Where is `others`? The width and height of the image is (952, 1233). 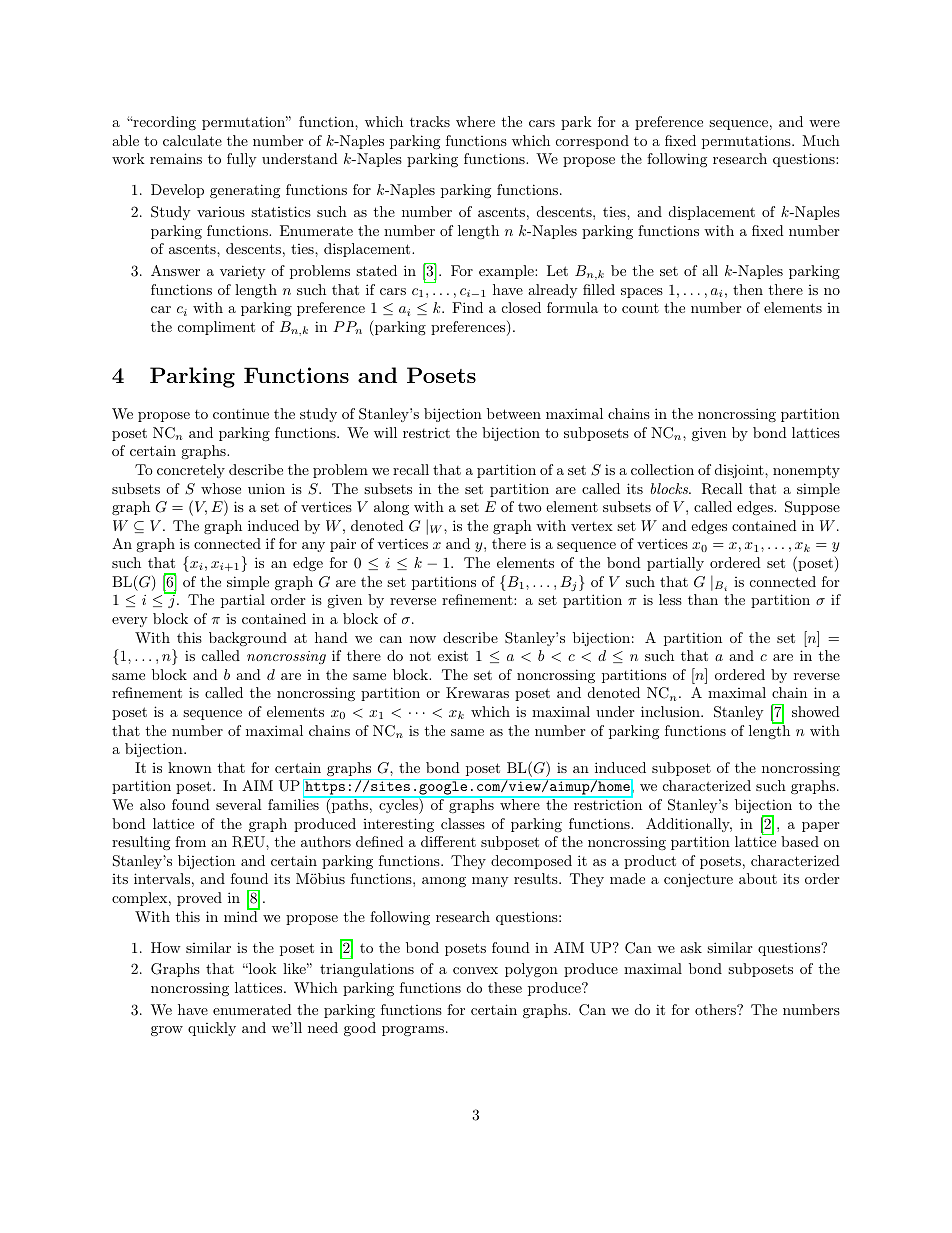 others is located at coordinates (716, 1009).
